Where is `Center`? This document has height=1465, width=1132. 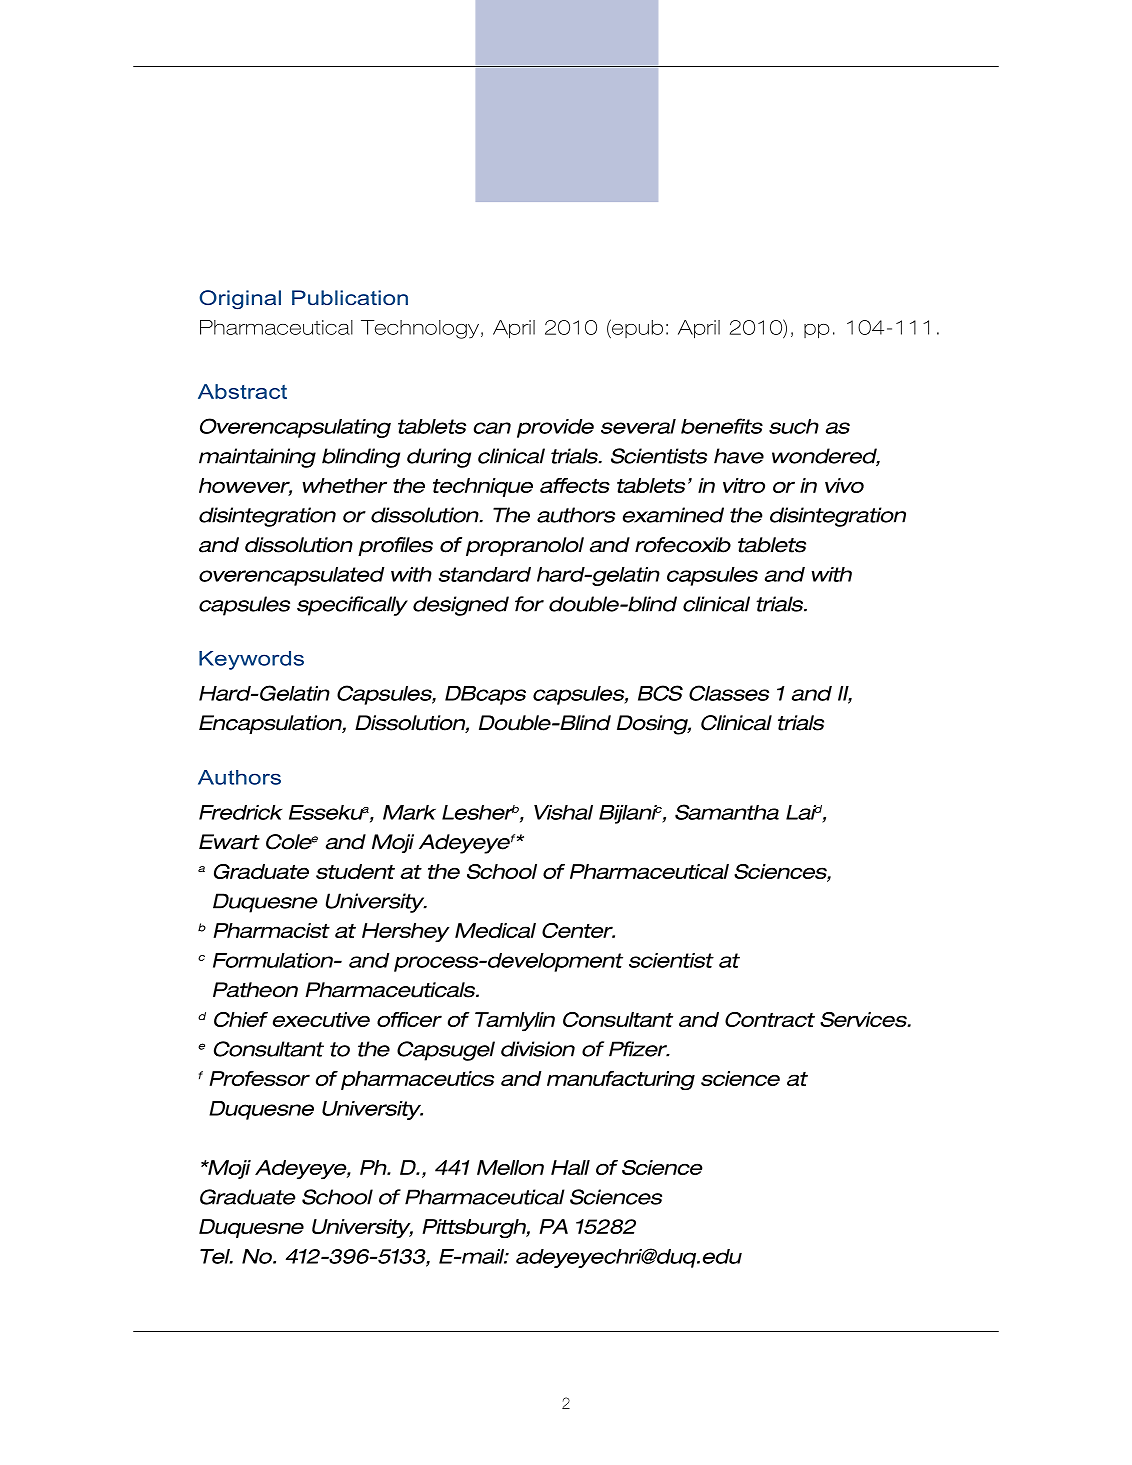
Center is located at coordinates (578, 930).
